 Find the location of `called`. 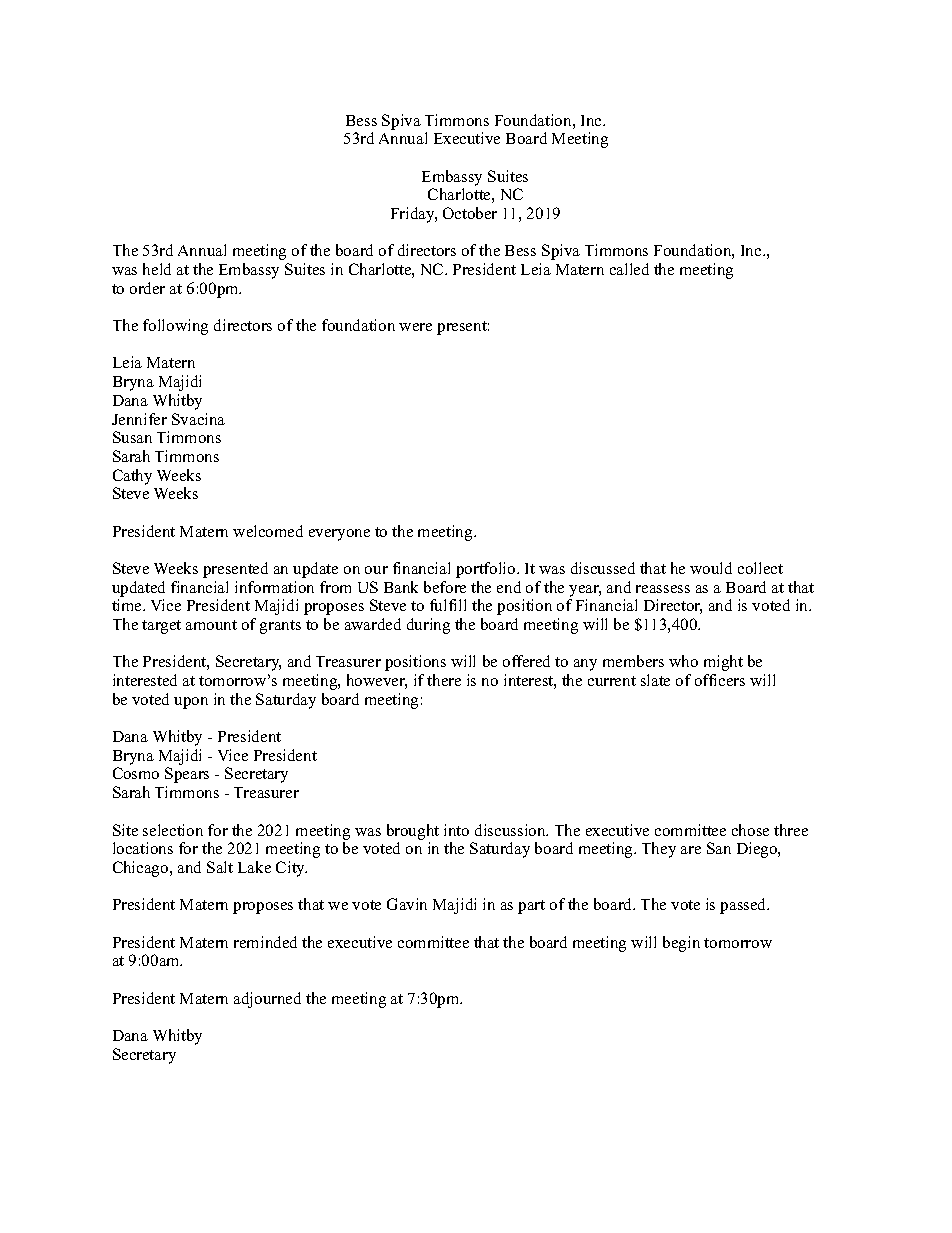

called is located at coordinates (629, 269).
